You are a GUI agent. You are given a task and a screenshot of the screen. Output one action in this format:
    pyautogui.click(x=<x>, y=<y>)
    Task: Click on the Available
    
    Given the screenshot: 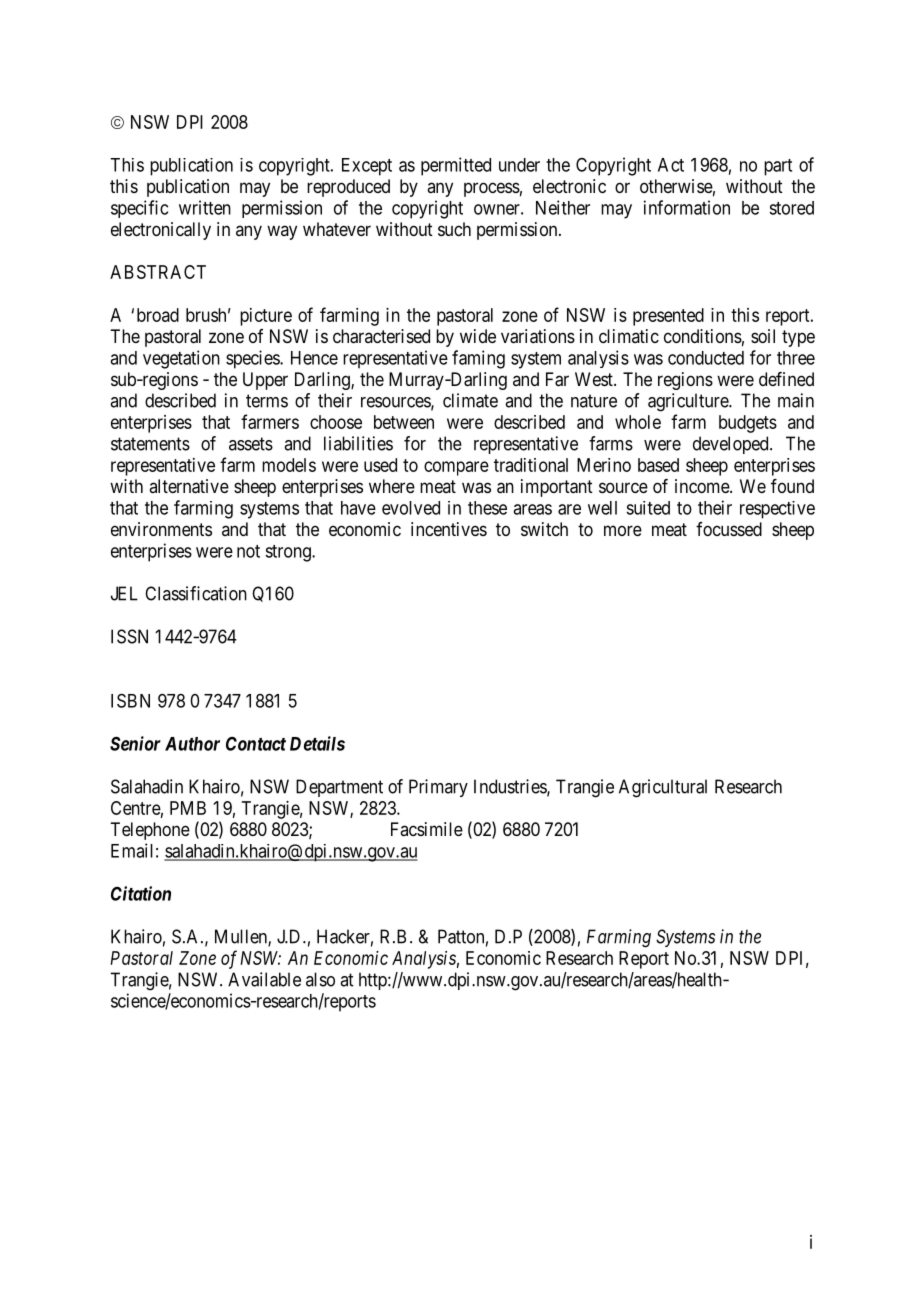 What is the action you would take?
    pyautogui.click(x=264, y=979)
